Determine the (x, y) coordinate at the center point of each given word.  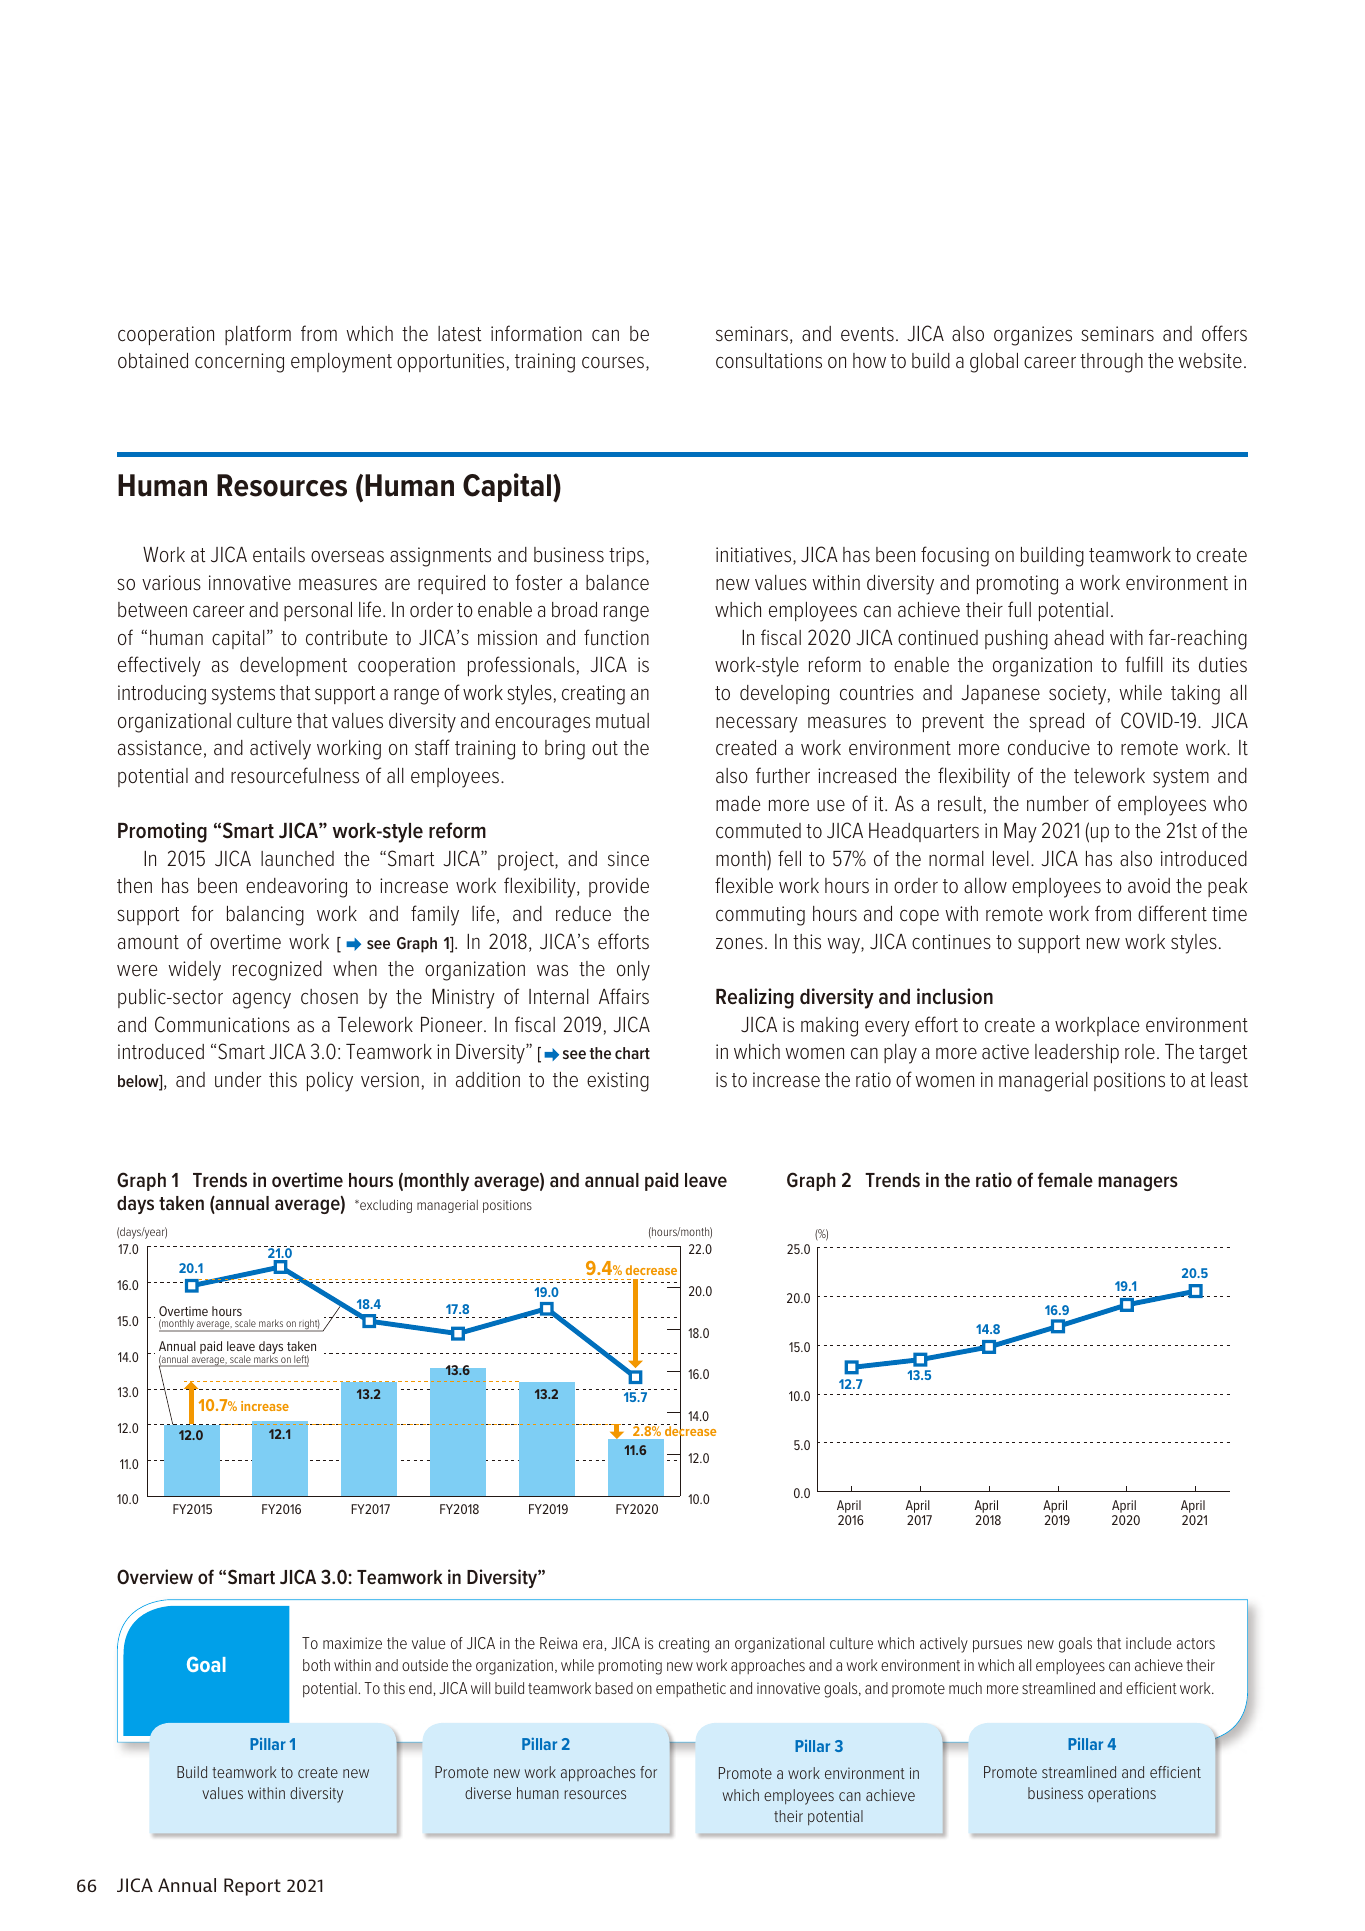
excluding (385, 1206)
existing (618, 1082)
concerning (239, 363)
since (628, 859)
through (1111, 363)
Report (252, 1887)
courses (614, 363)
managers (1138, 1183)
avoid (1149, 886)
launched (297, 859)
